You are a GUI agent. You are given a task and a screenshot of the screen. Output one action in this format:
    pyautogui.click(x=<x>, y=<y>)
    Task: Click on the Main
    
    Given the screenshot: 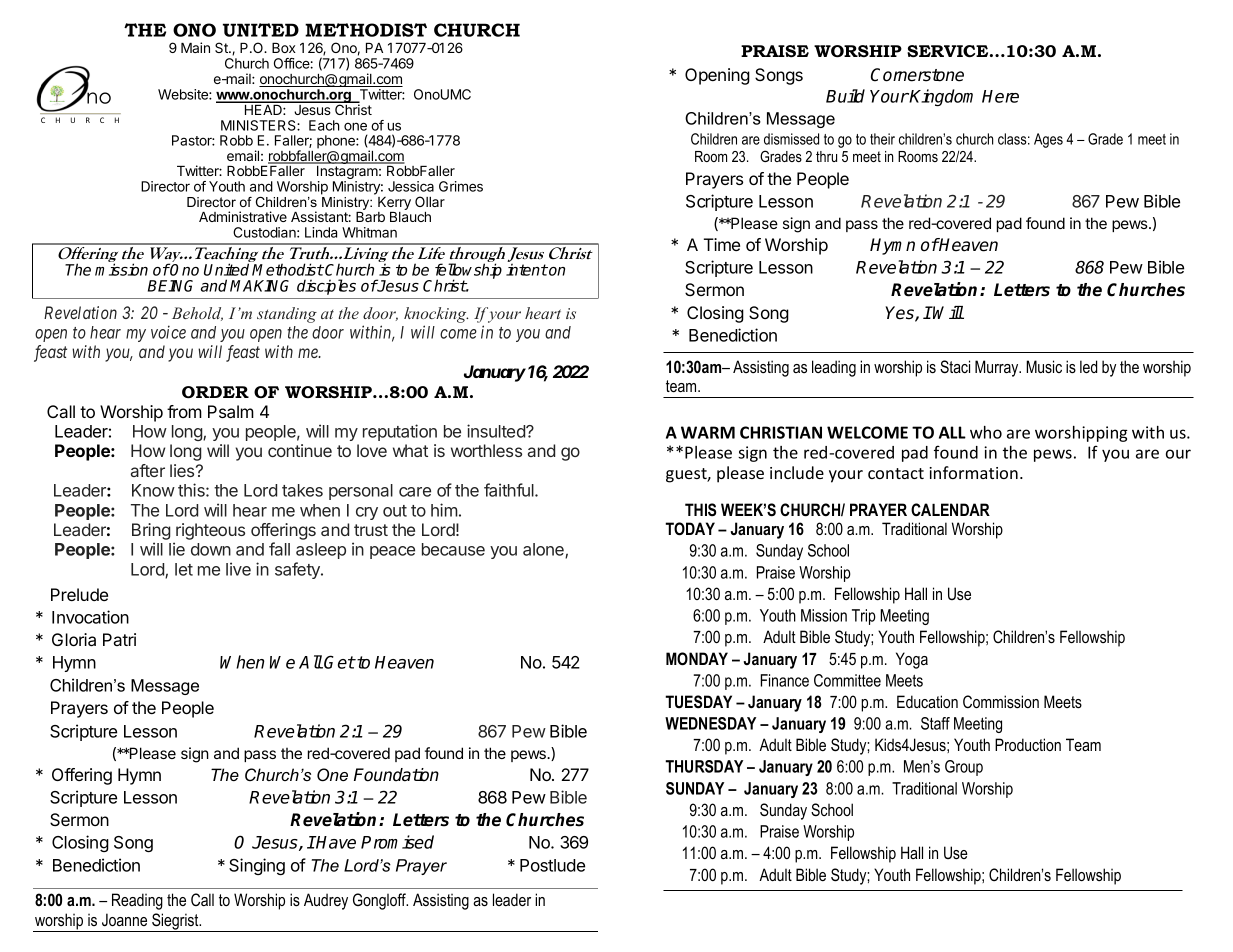 What is the action you would take?
    pyautogui.click(x=195, y=47)
